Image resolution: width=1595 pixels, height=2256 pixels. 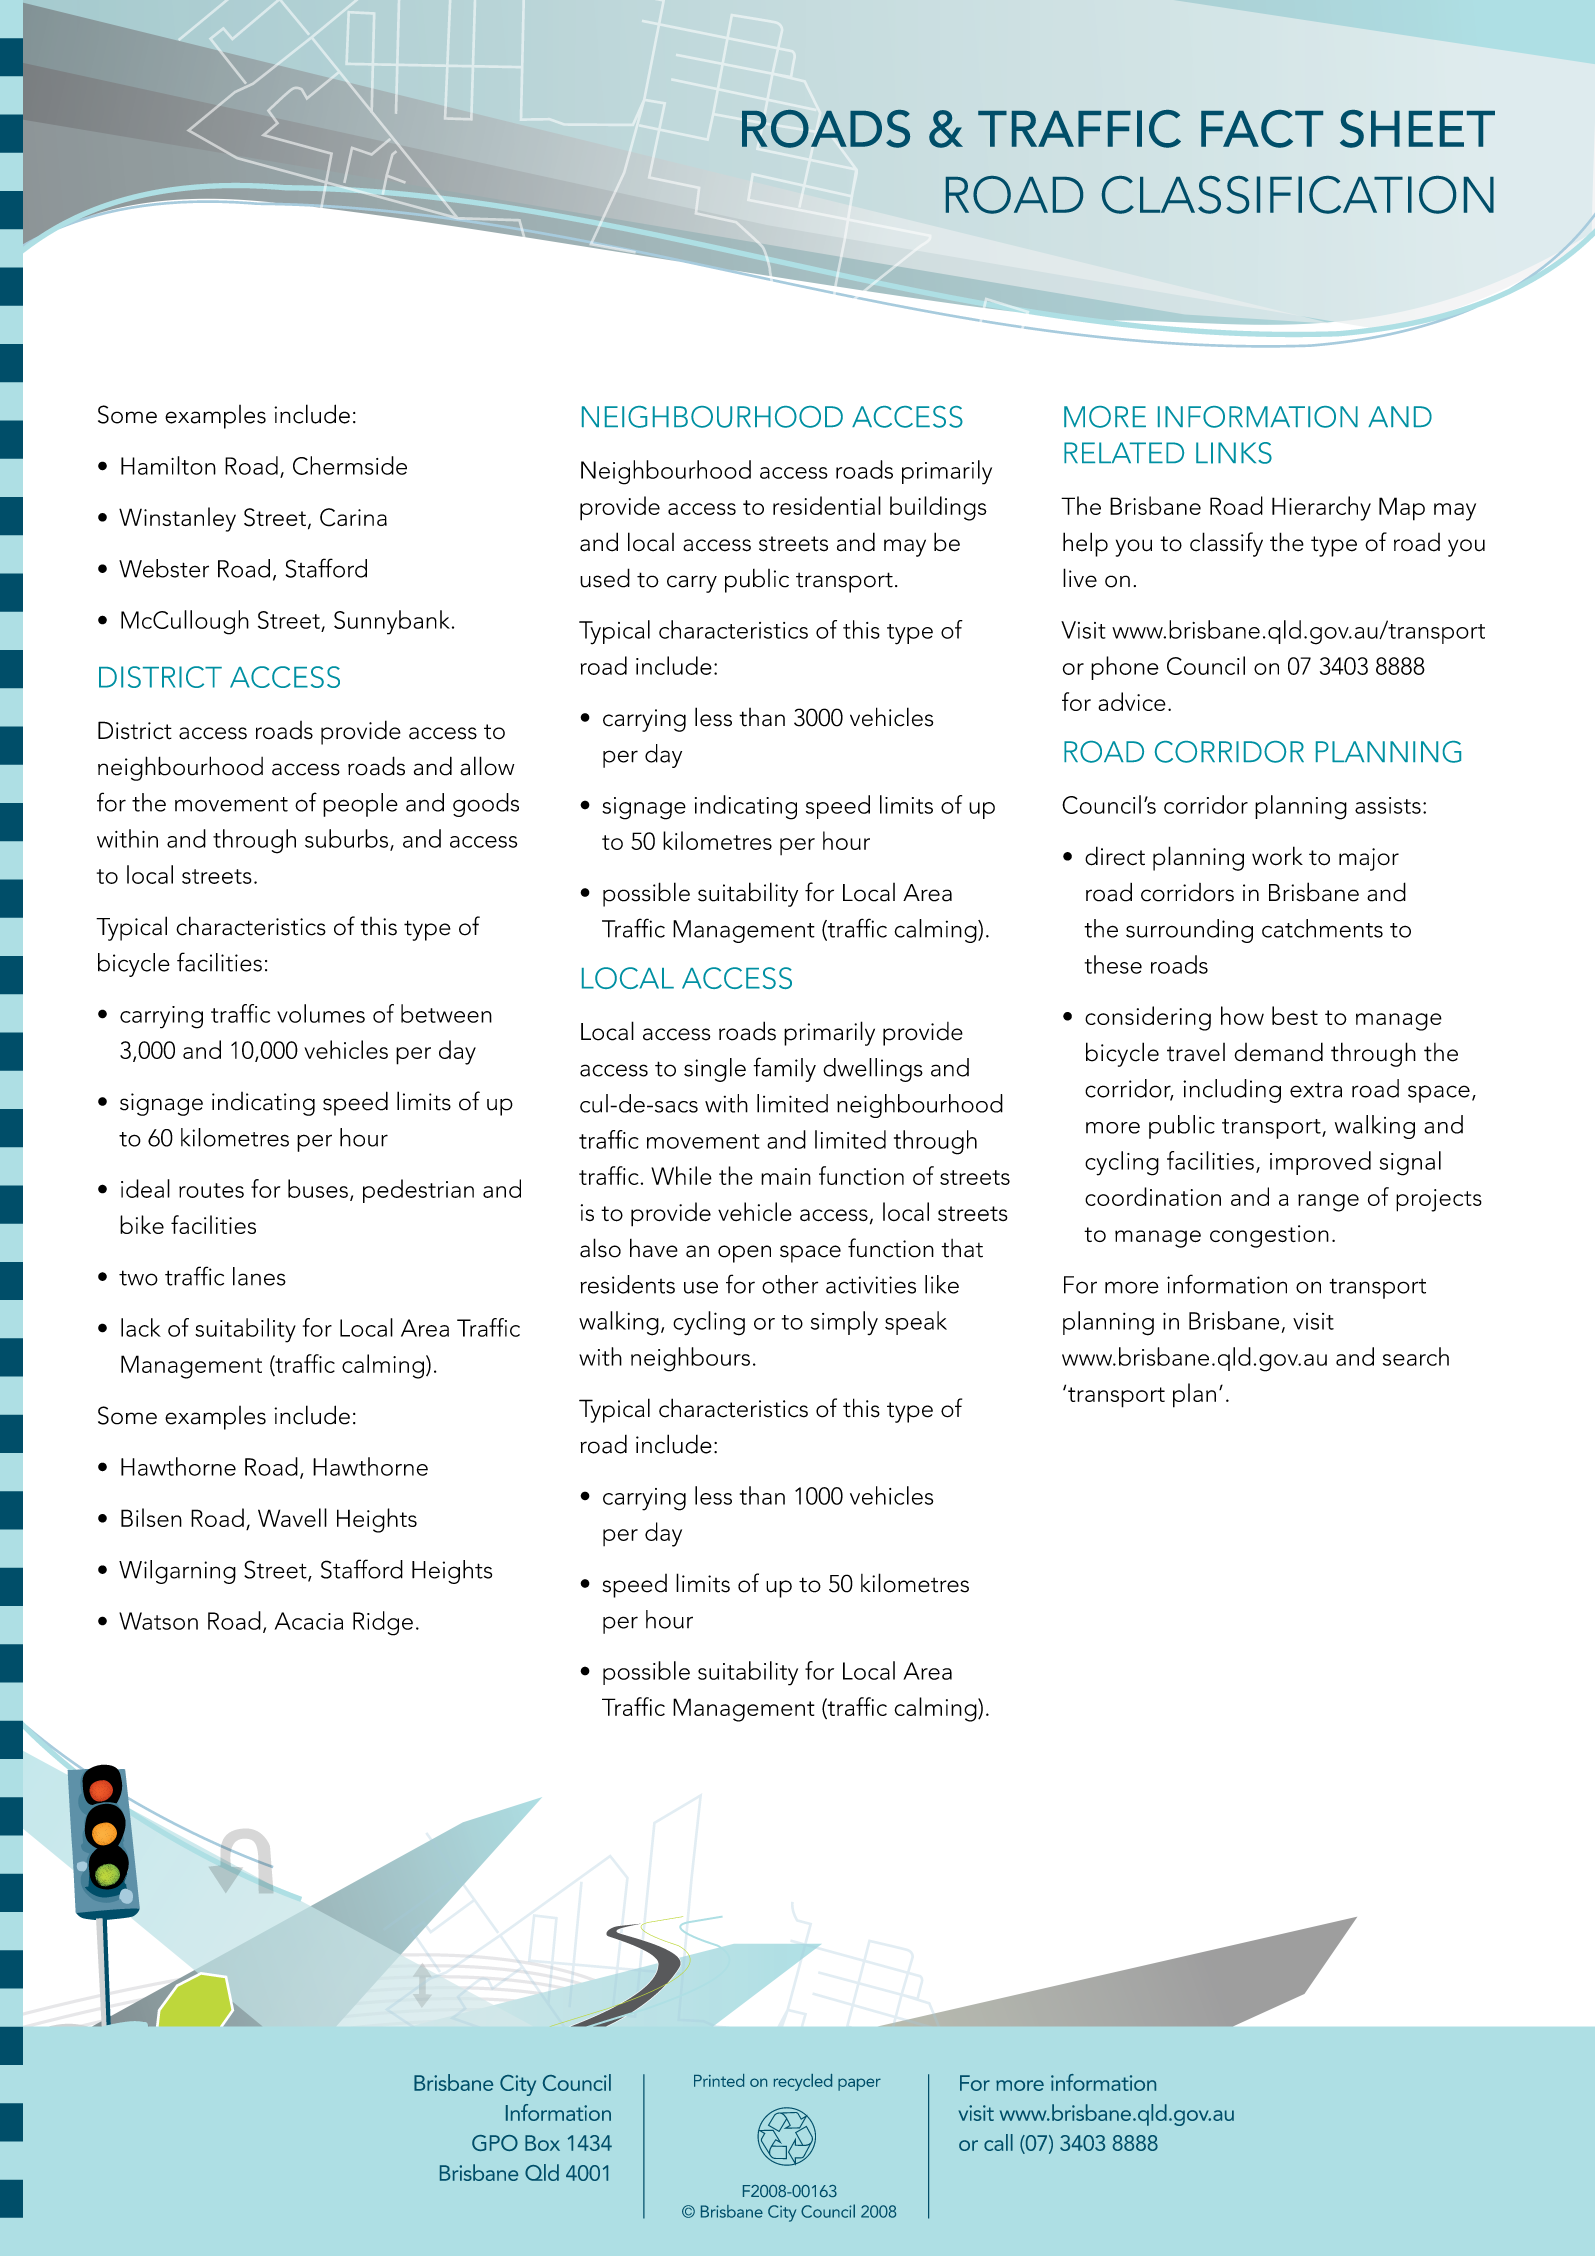 I want to click on search, so click(x=1416, y=1356).
